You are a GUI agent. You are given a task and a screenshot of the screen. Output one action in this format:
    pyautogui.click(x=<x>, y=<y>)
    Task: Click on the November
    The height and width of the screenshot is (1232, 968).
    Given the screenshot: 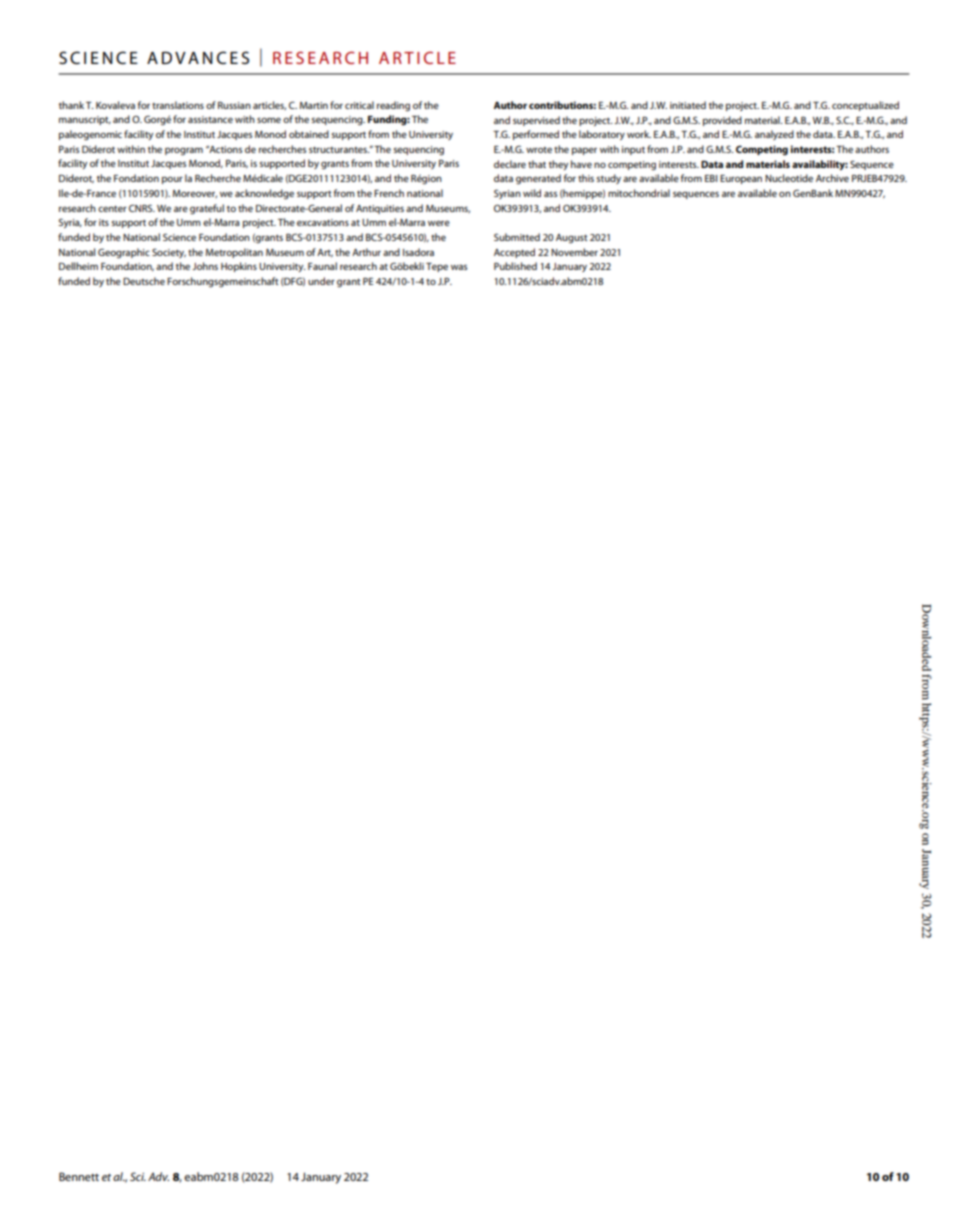 What is the action you would take?
    pyautogui.click(x=574, y=252)
